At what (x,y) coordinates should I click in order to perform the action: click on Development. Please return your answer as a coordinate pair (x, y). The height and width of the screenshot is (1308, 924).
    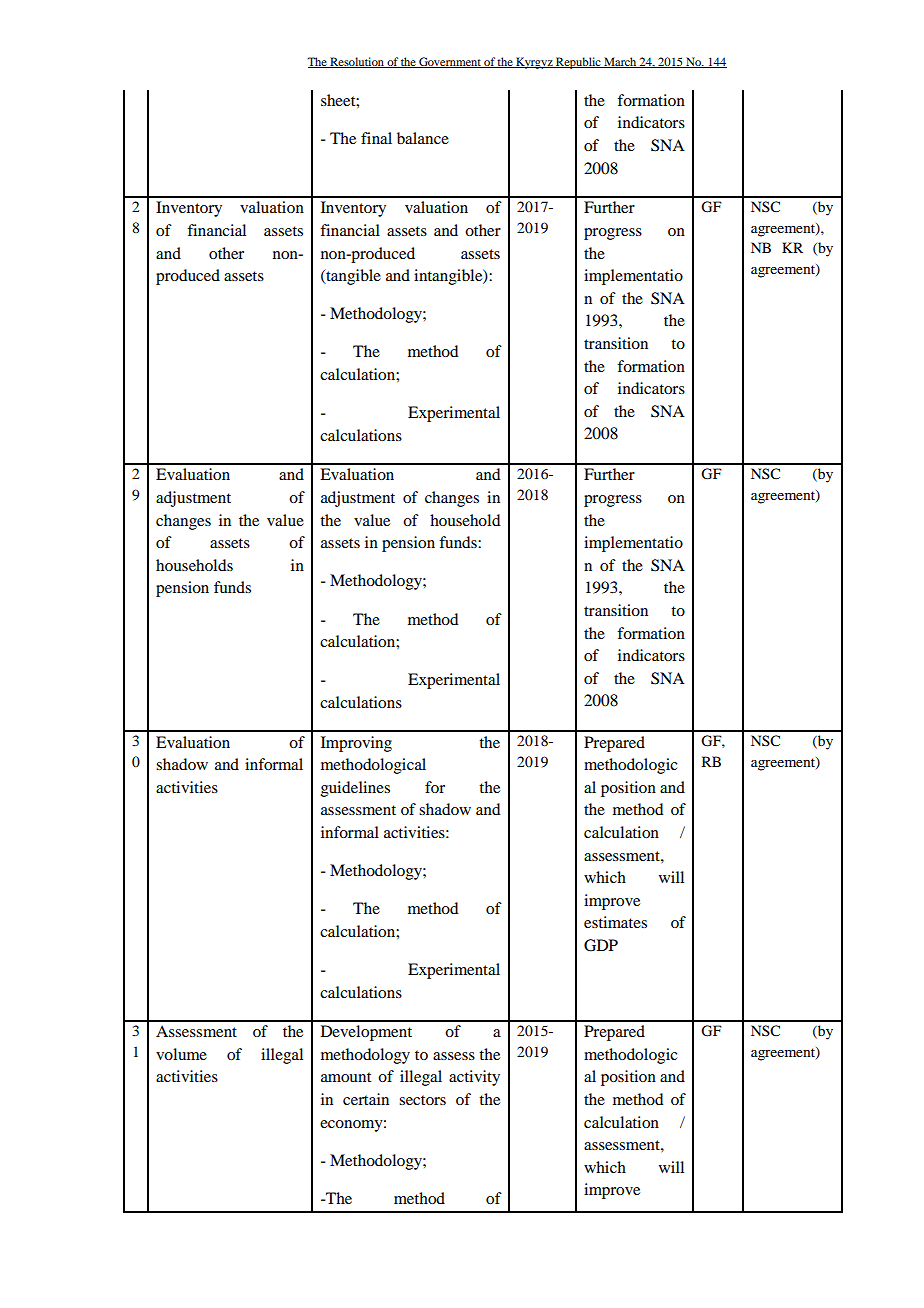
    Looking at the image, I should click on (366, 1033).
